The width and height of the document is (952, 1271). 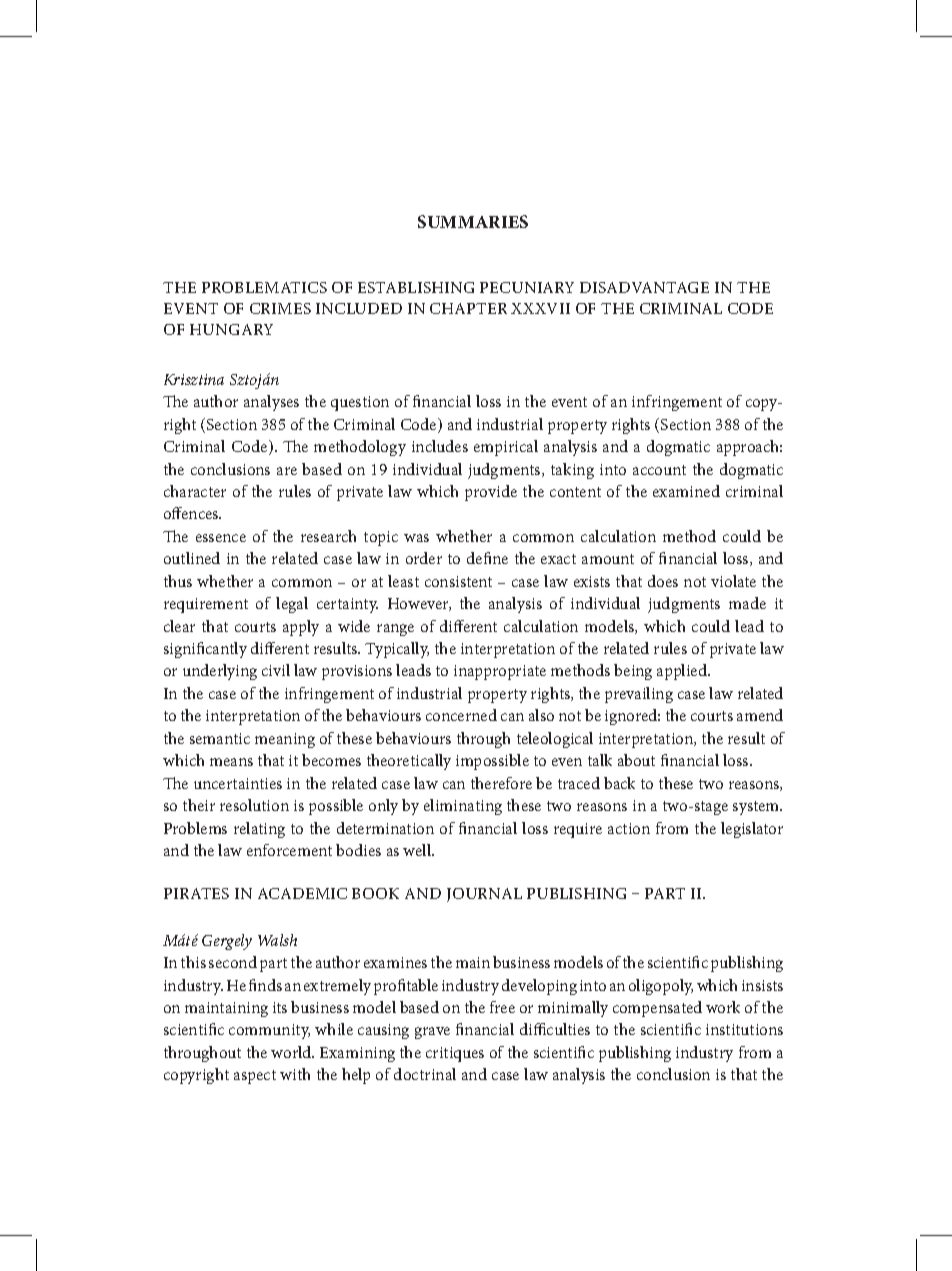 What do you see at coordinates (276, 670) in the document?
I see `civil` at bounding box center [276, 670].
